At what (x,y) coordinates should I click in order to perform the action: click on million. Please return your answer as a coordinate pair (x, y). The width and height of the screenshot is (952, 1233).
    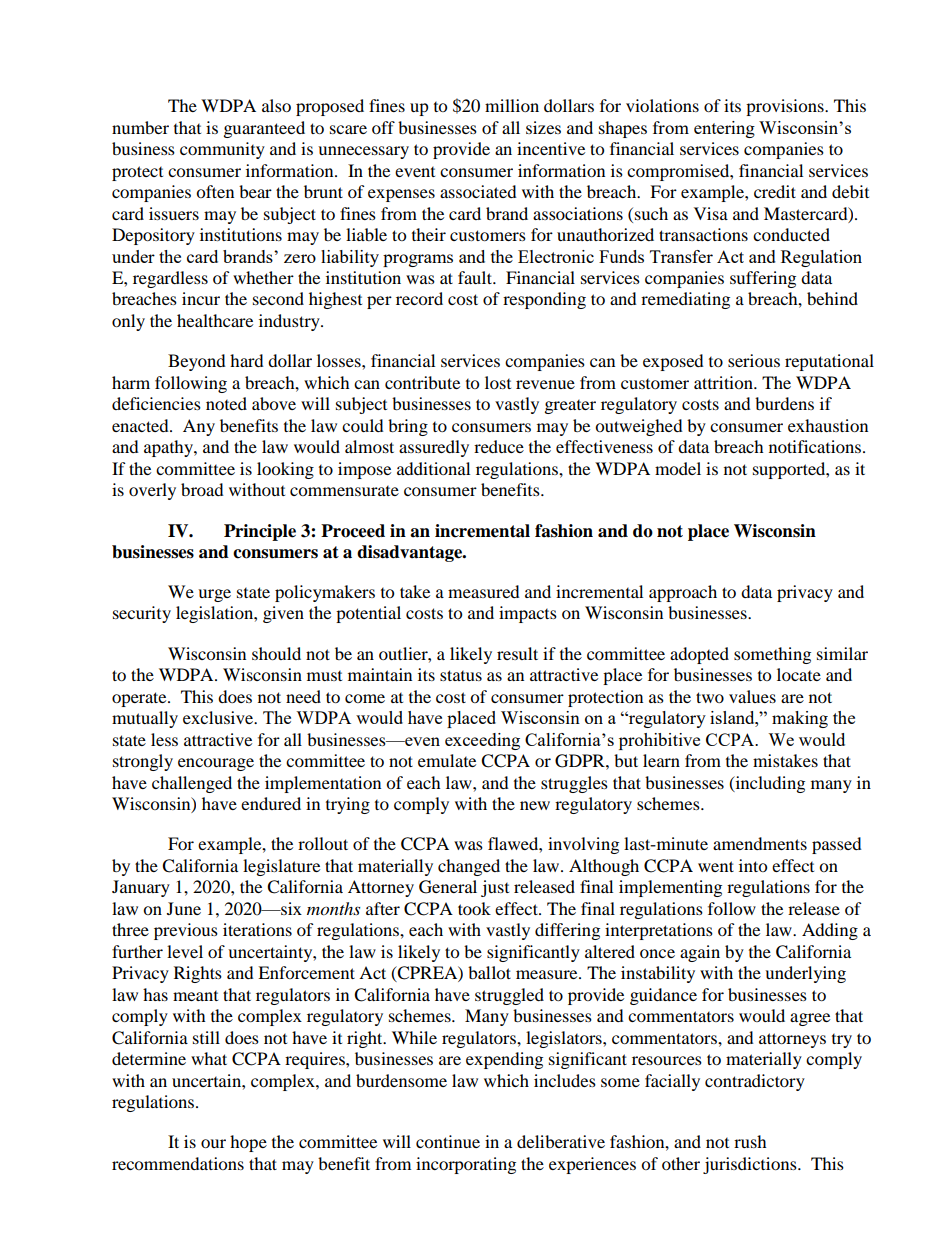
    Looking at the image, I should click on (512, 105).
